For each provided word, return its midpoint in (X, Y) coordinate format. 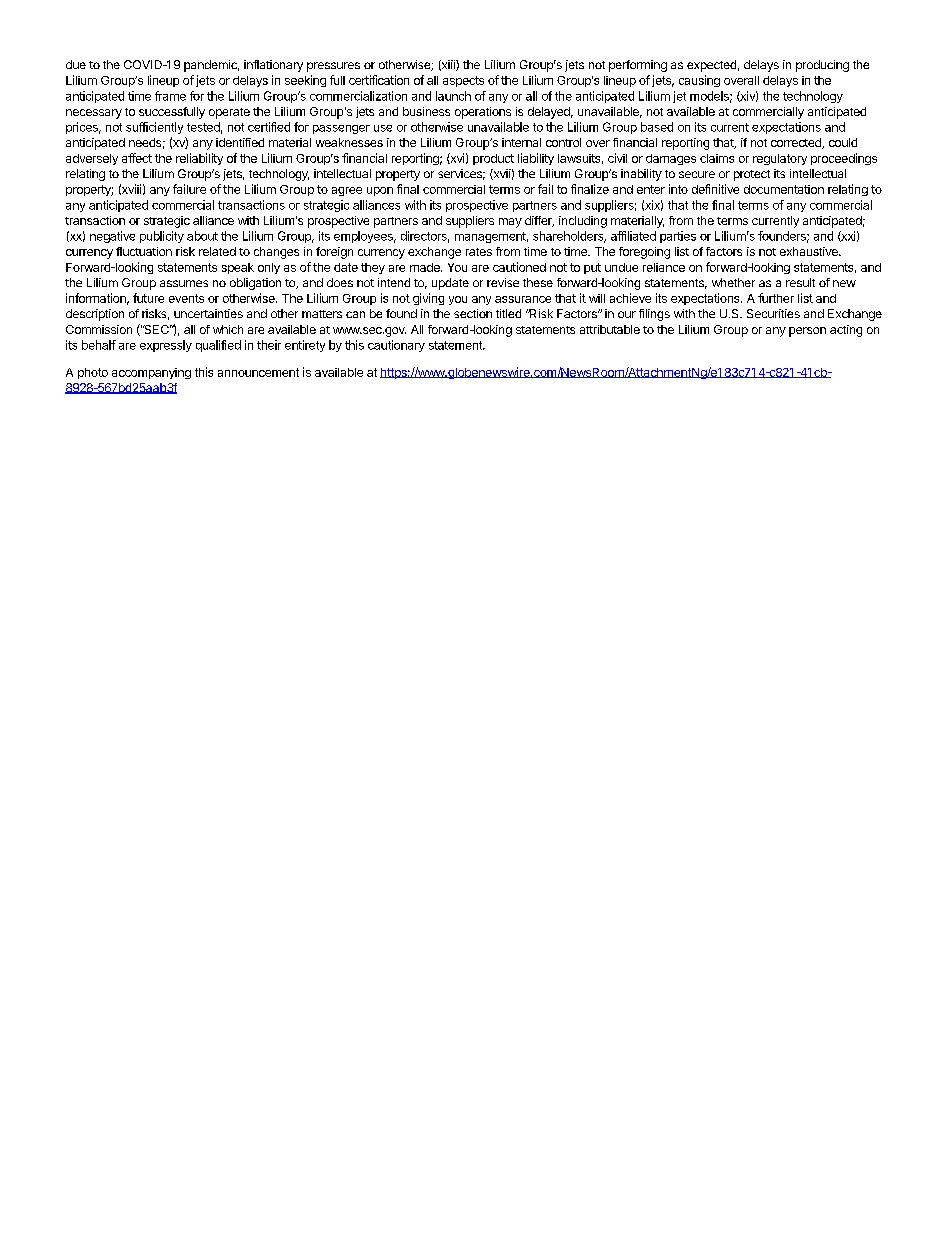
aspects (463, 81)
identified (240, 142)
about (202, 236)
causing (699, 81)
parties (678, 237)
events (186, 298)
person (807, 332)
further (776, 298)
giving (428, 299)
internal (521, 142)
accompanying (151, 373)
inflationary (273, 66)
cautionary (396, 346)
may (510, 223)
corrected (797, 143)
